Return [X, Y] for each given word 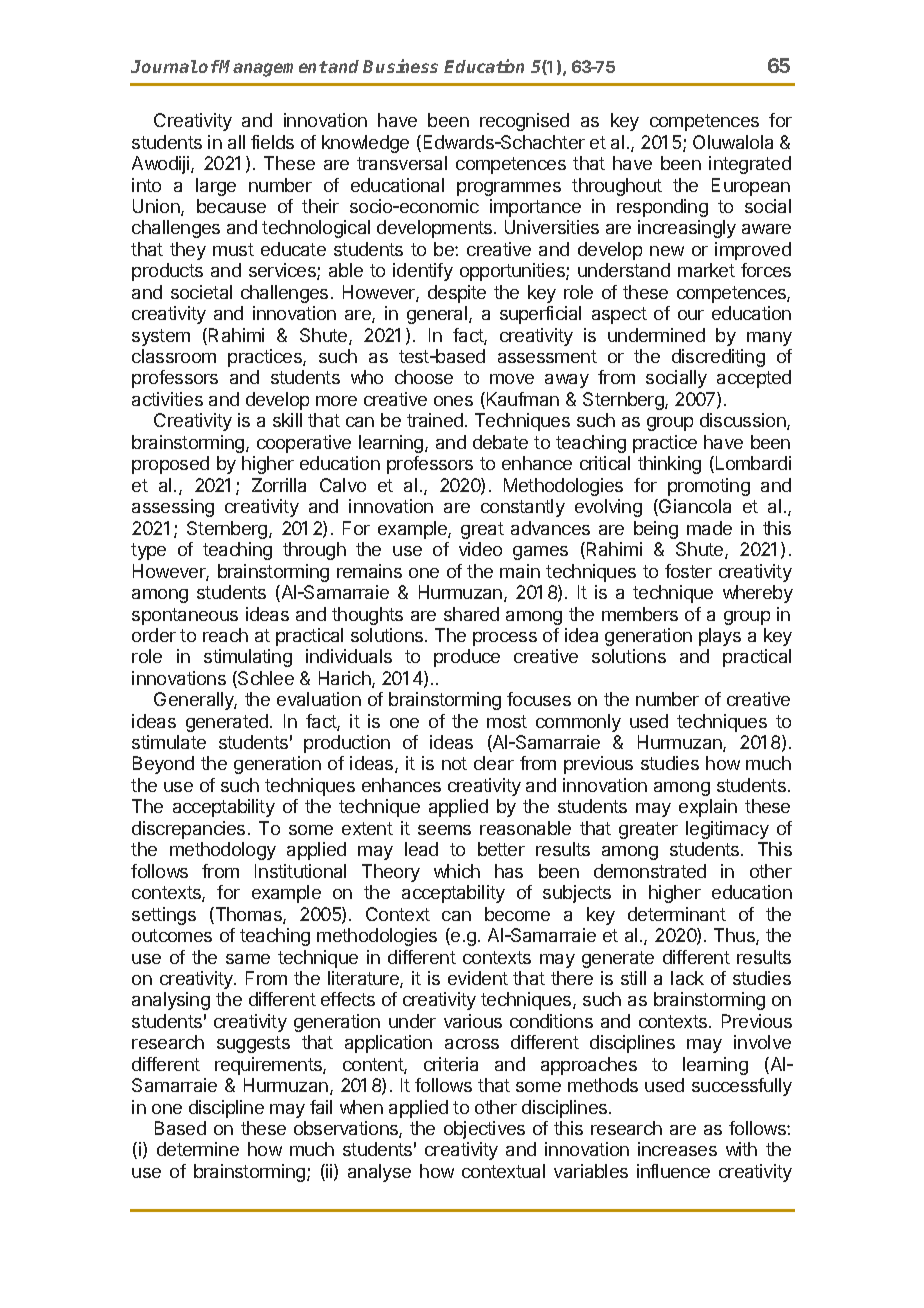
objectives [484, 1130]
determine [198, 1149]
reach [225, 635]
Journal [164, 66]
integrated [750, 165]
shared [471, 614]
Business [400, 66]
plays [720, 637]
